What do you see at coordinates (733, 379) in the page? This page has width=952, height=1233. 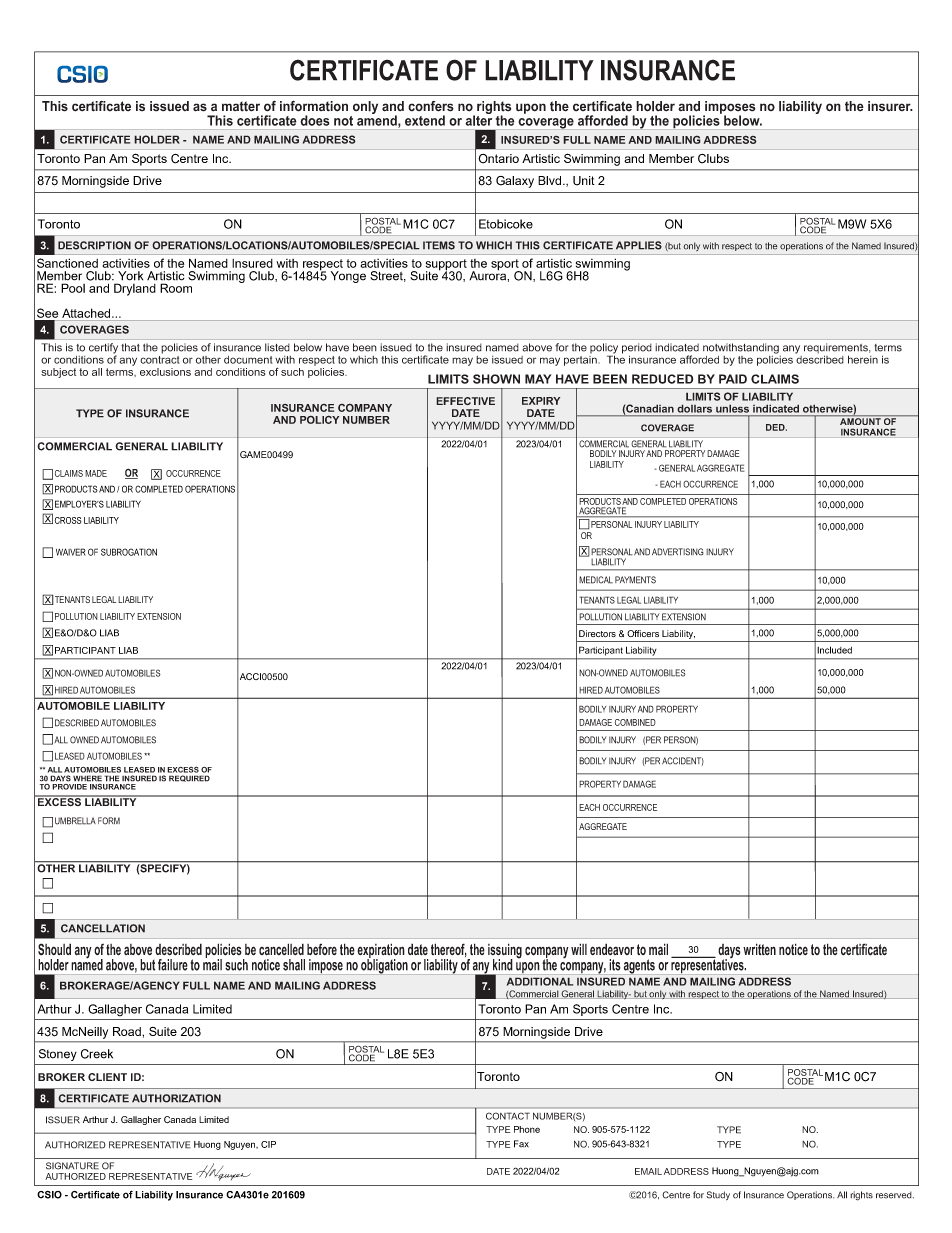 I see `PAID` at bounding box center [733, 379].
